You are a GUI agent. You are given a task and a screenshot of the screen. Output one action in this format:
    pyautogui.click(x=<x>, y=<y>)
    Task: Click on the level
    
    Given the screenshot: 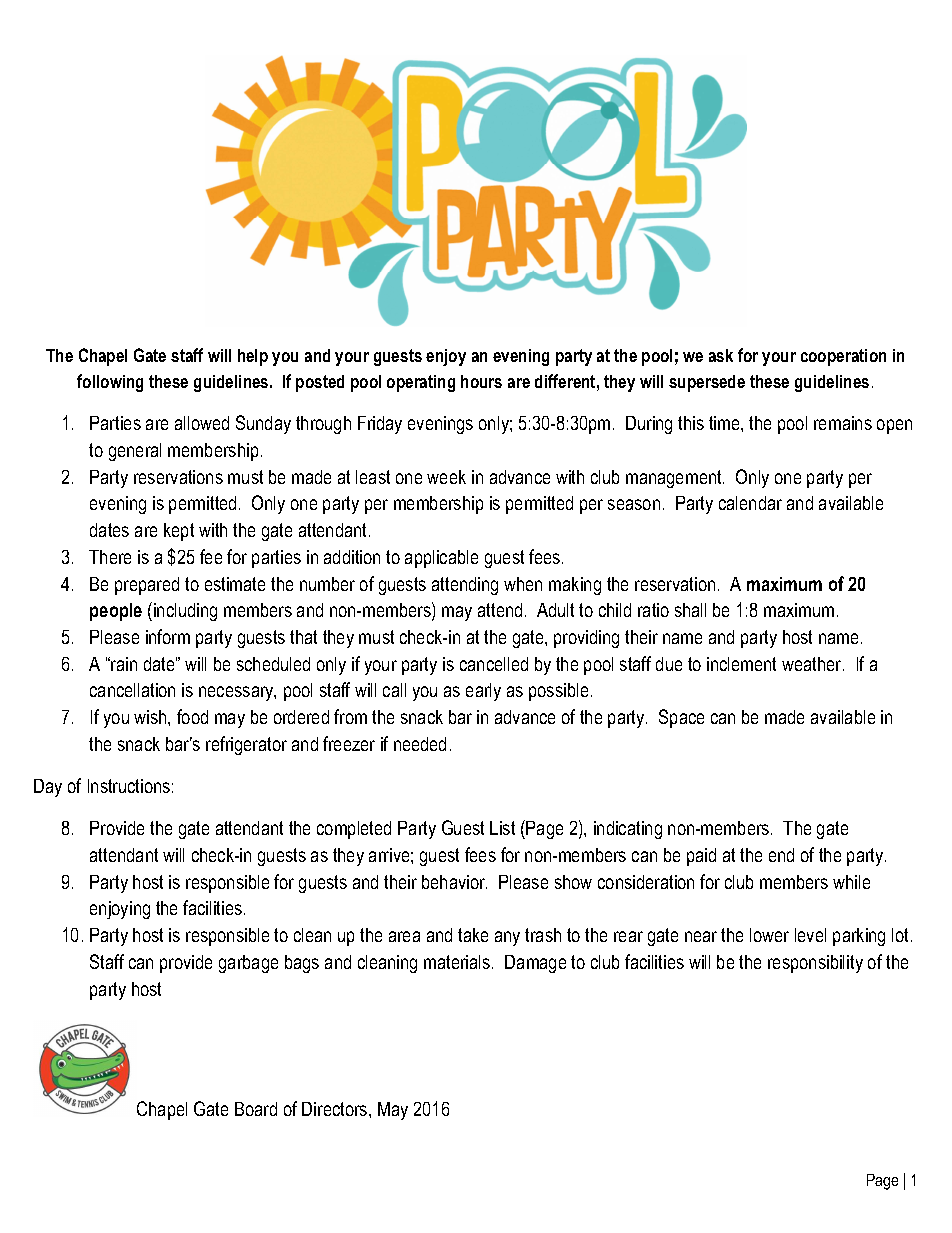 What is the action you would take?
    pyautogui.click(x=810, y=935)
